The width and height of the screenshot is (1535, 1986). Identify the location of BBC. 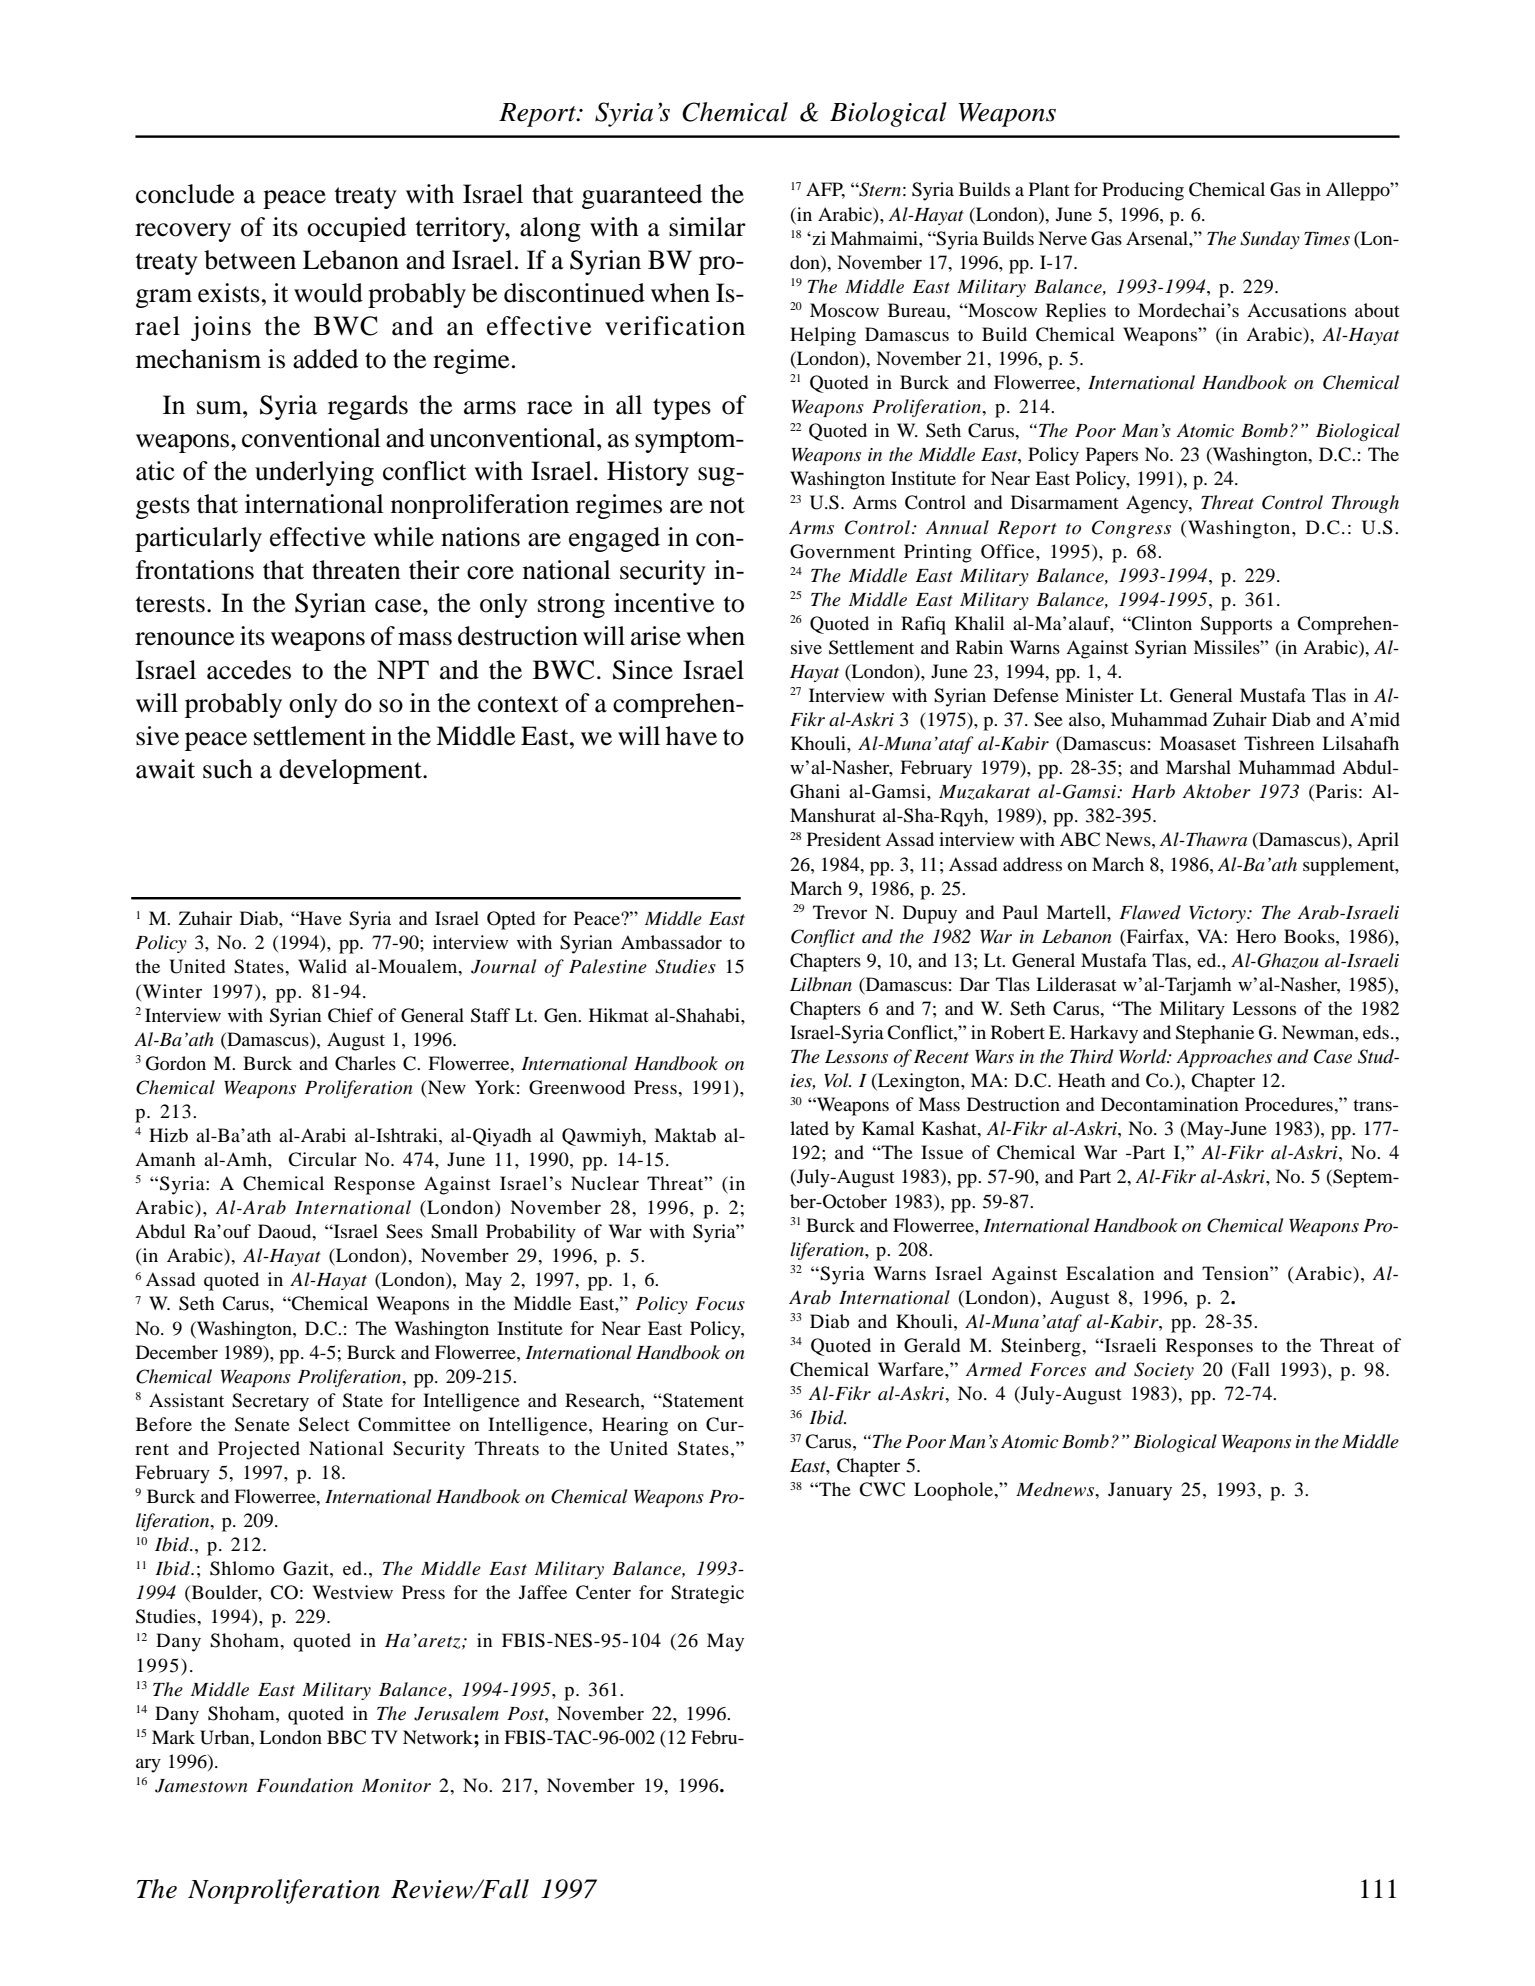
(346, 1737).
